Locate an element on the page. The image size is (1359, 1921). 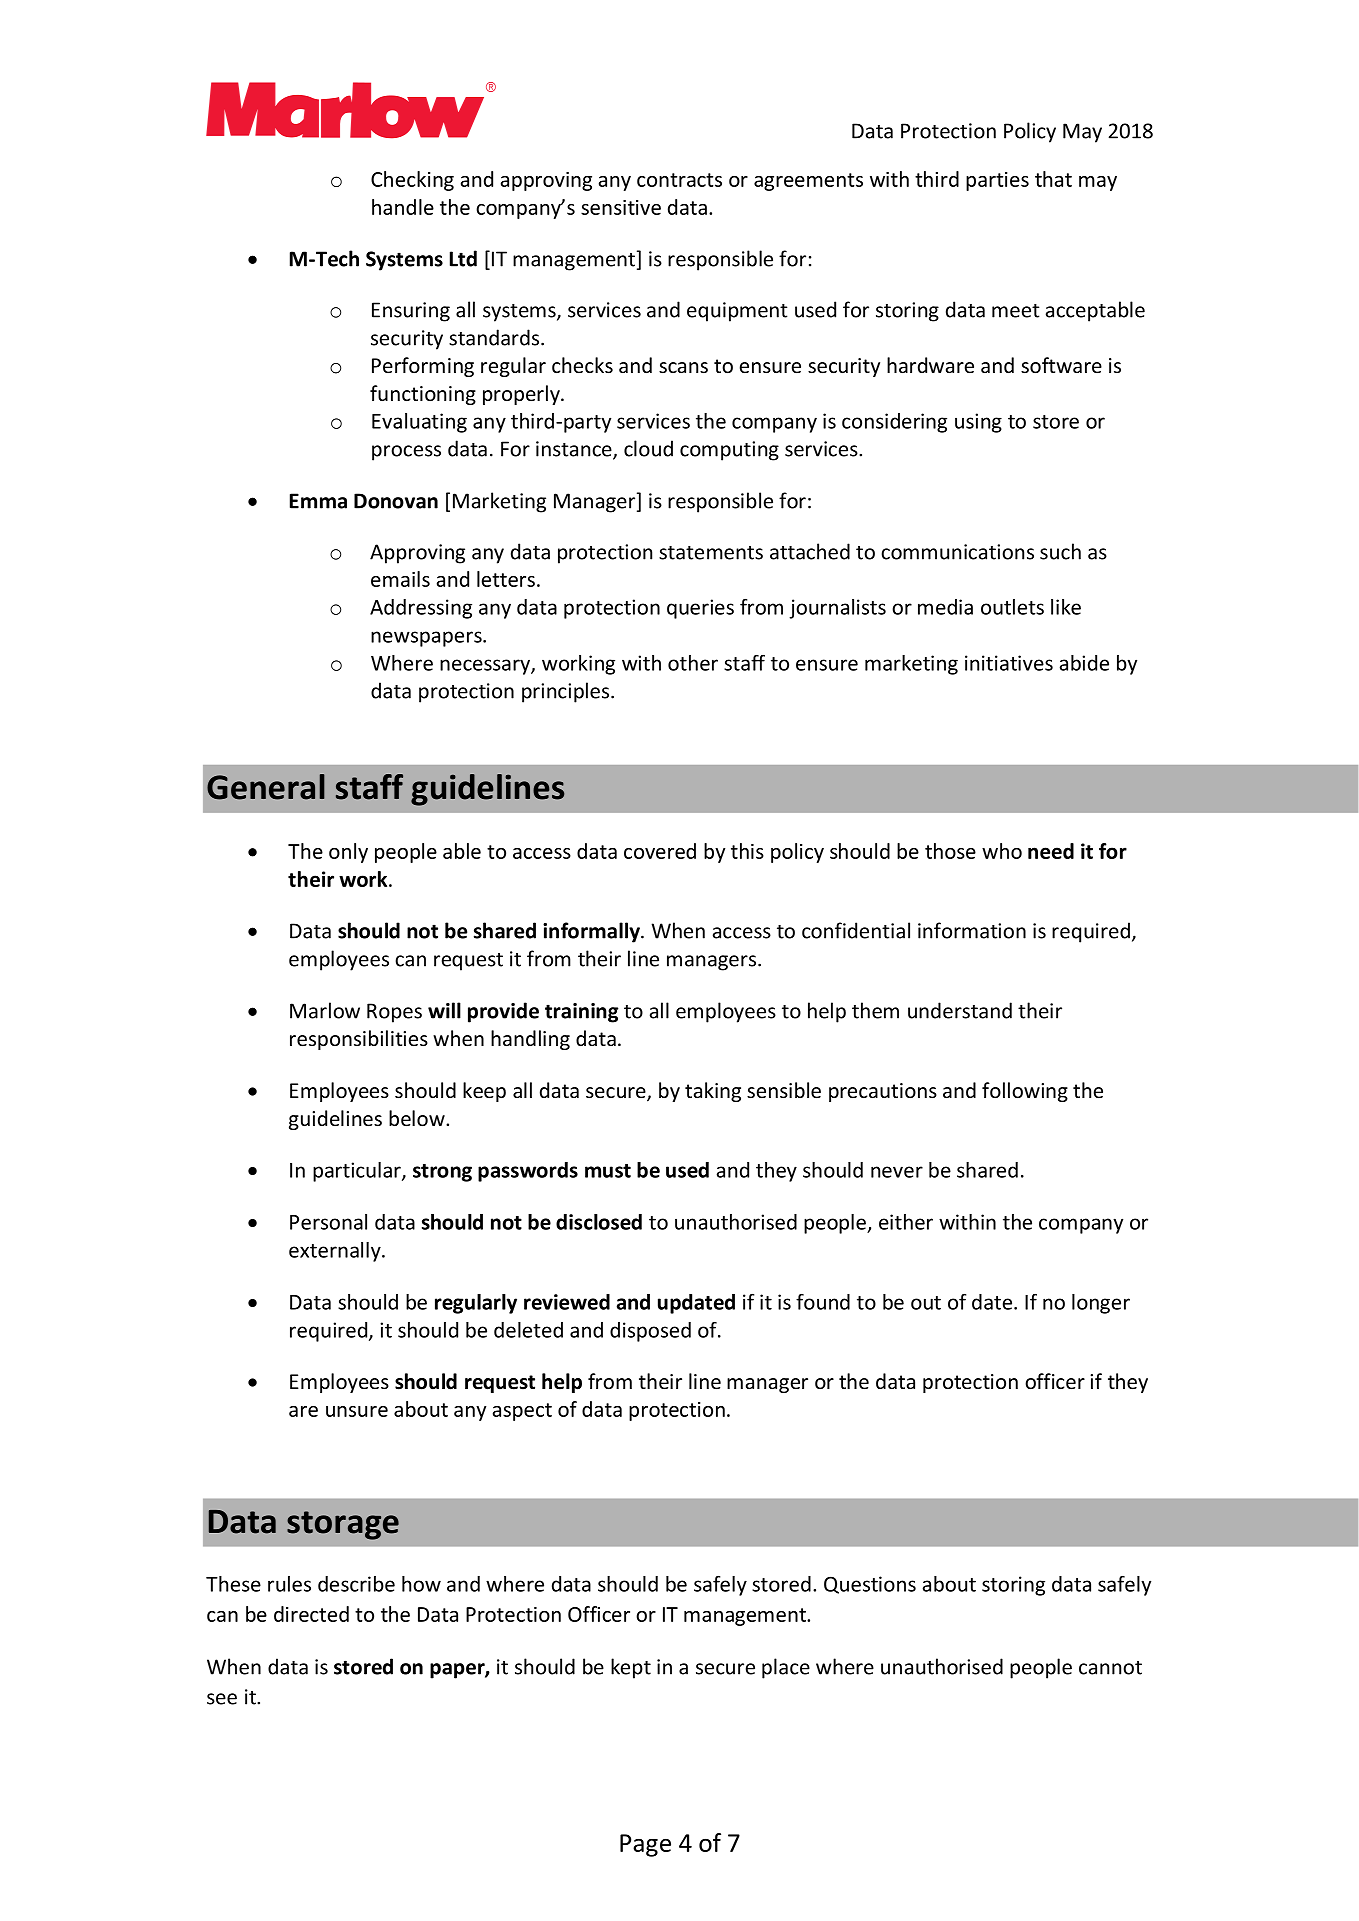
handle is located at coordinates (403, 207).
